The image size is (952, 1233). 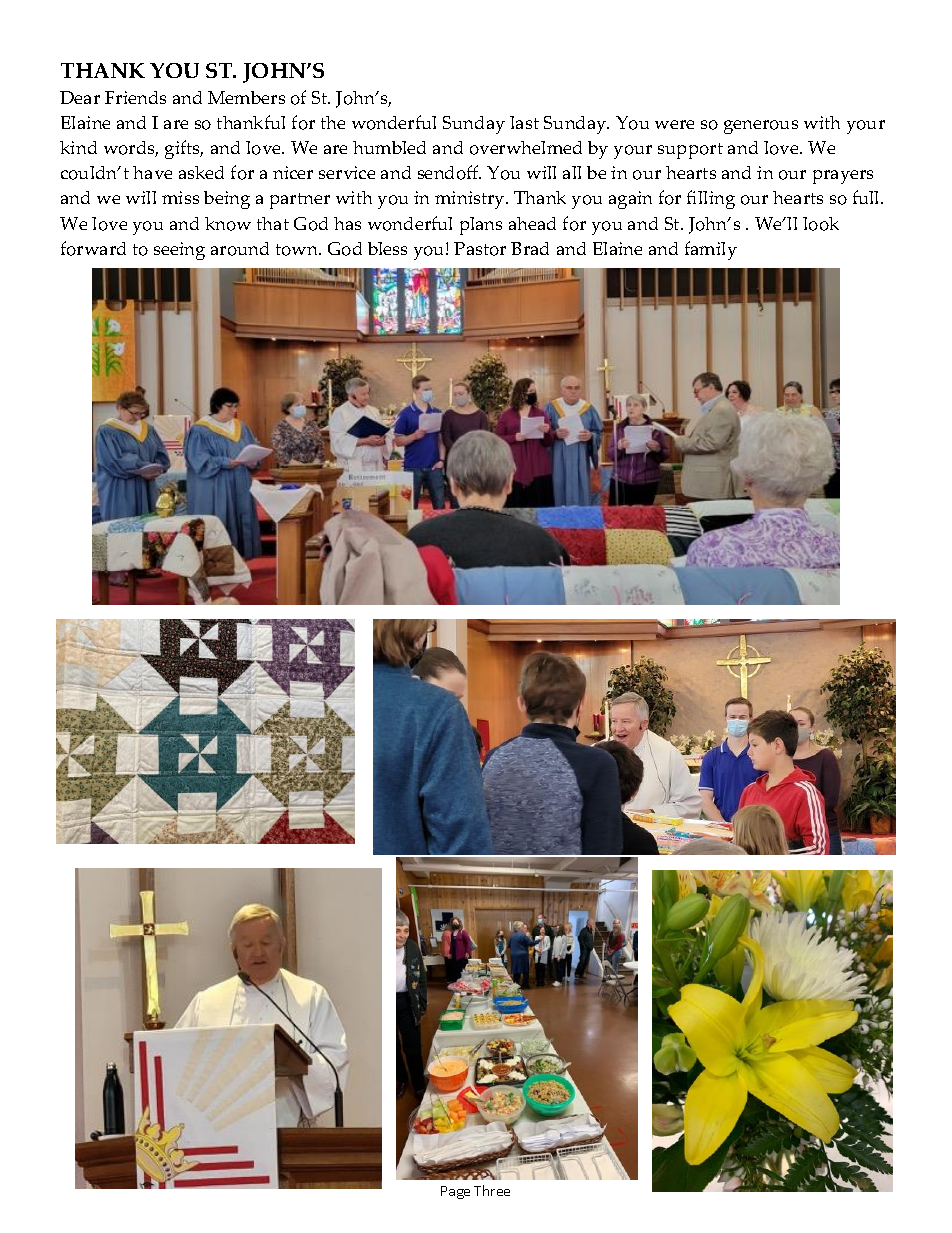 I want to click on around, so click(x=240, y=249).
